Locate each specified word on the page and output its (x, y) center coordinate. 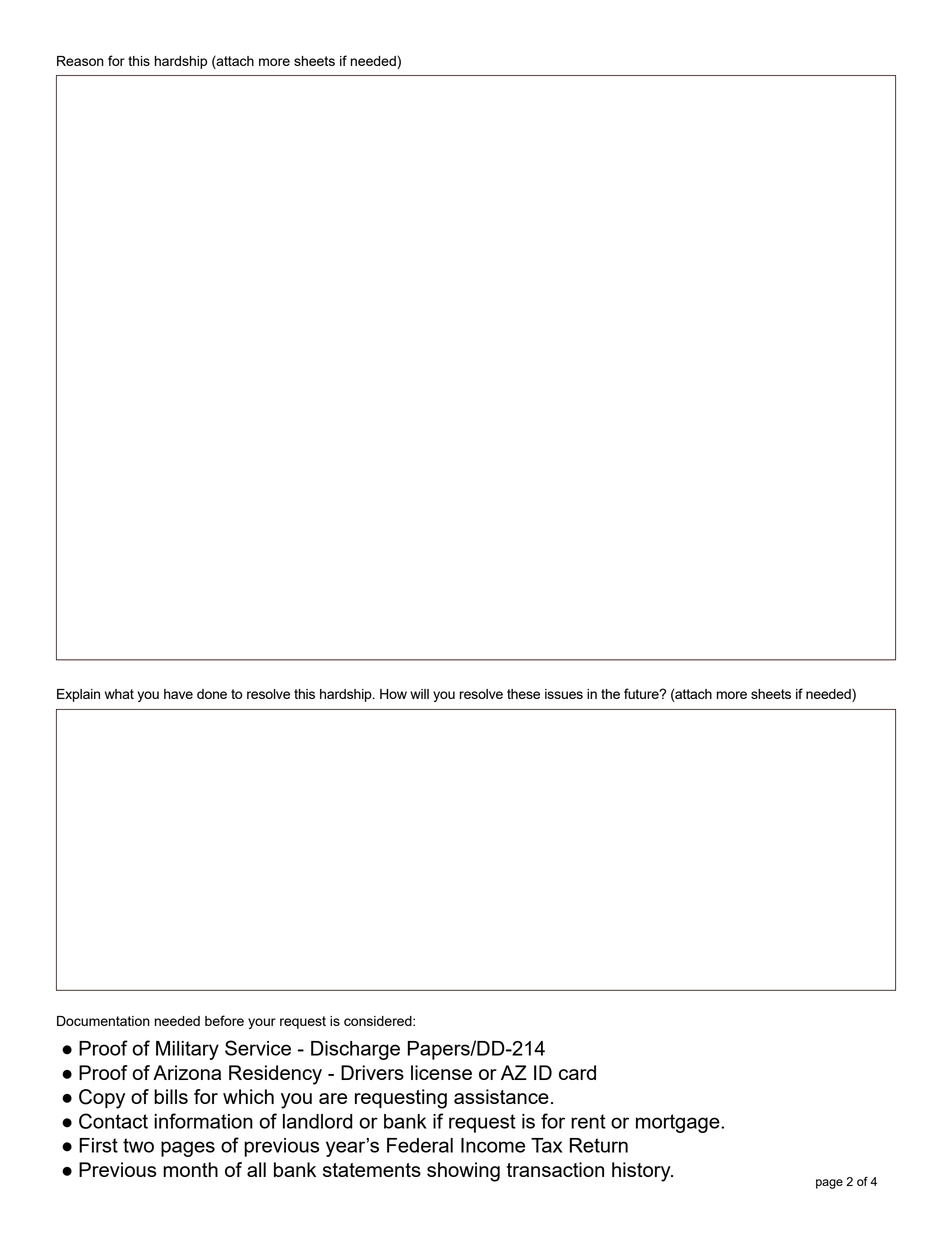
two (138, 1145)
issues (564, 694)
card (577, 1072)
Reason (80, 61)
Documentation (103, 1021)
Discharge (355, 1050)
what (119, 694)
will (419, 694)
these (523, 694)
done (212, 694)
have (178, 694)
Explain (78, 695)
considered (379, 1021)
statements (372, 1170)
